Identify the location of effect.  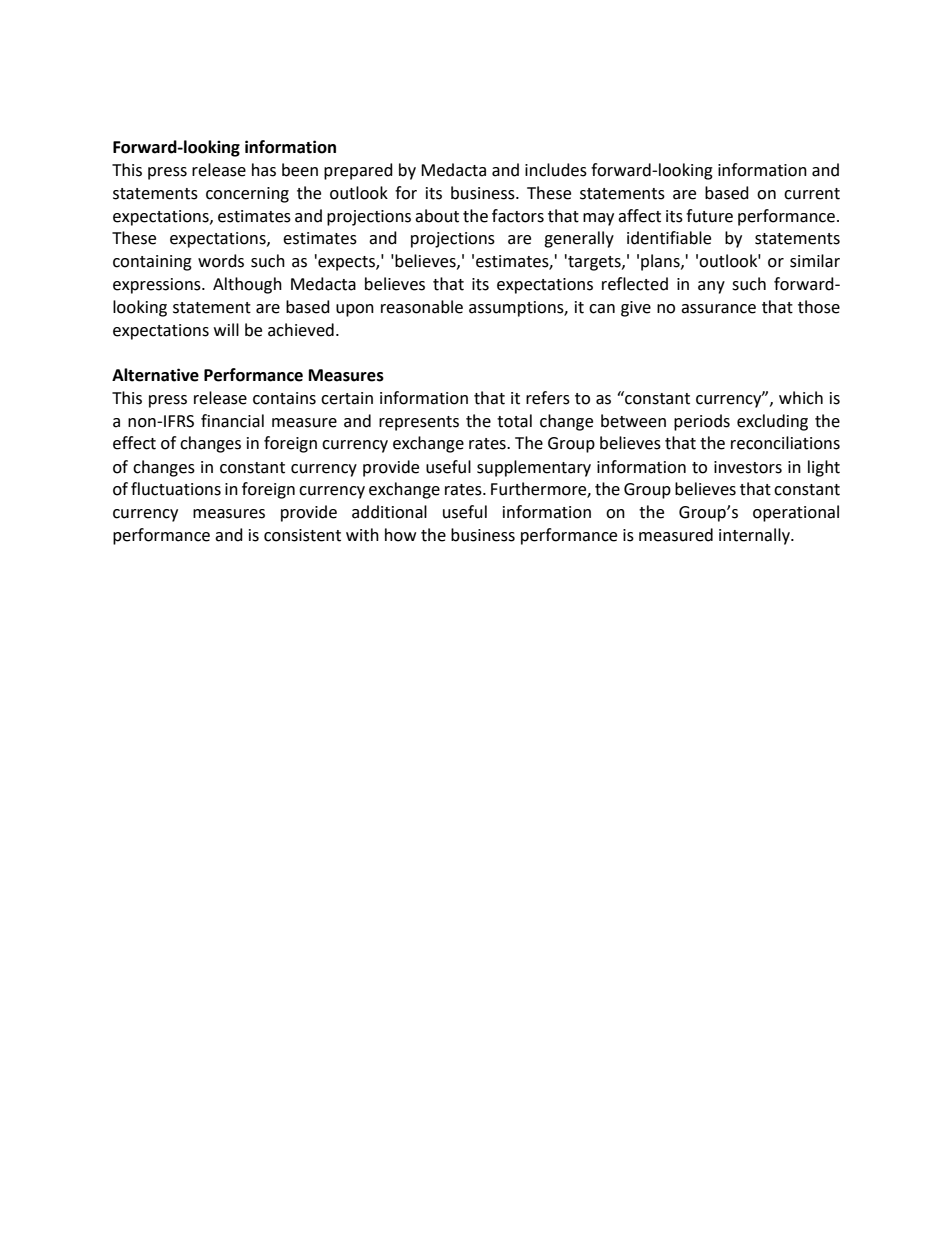
(134, 443).
